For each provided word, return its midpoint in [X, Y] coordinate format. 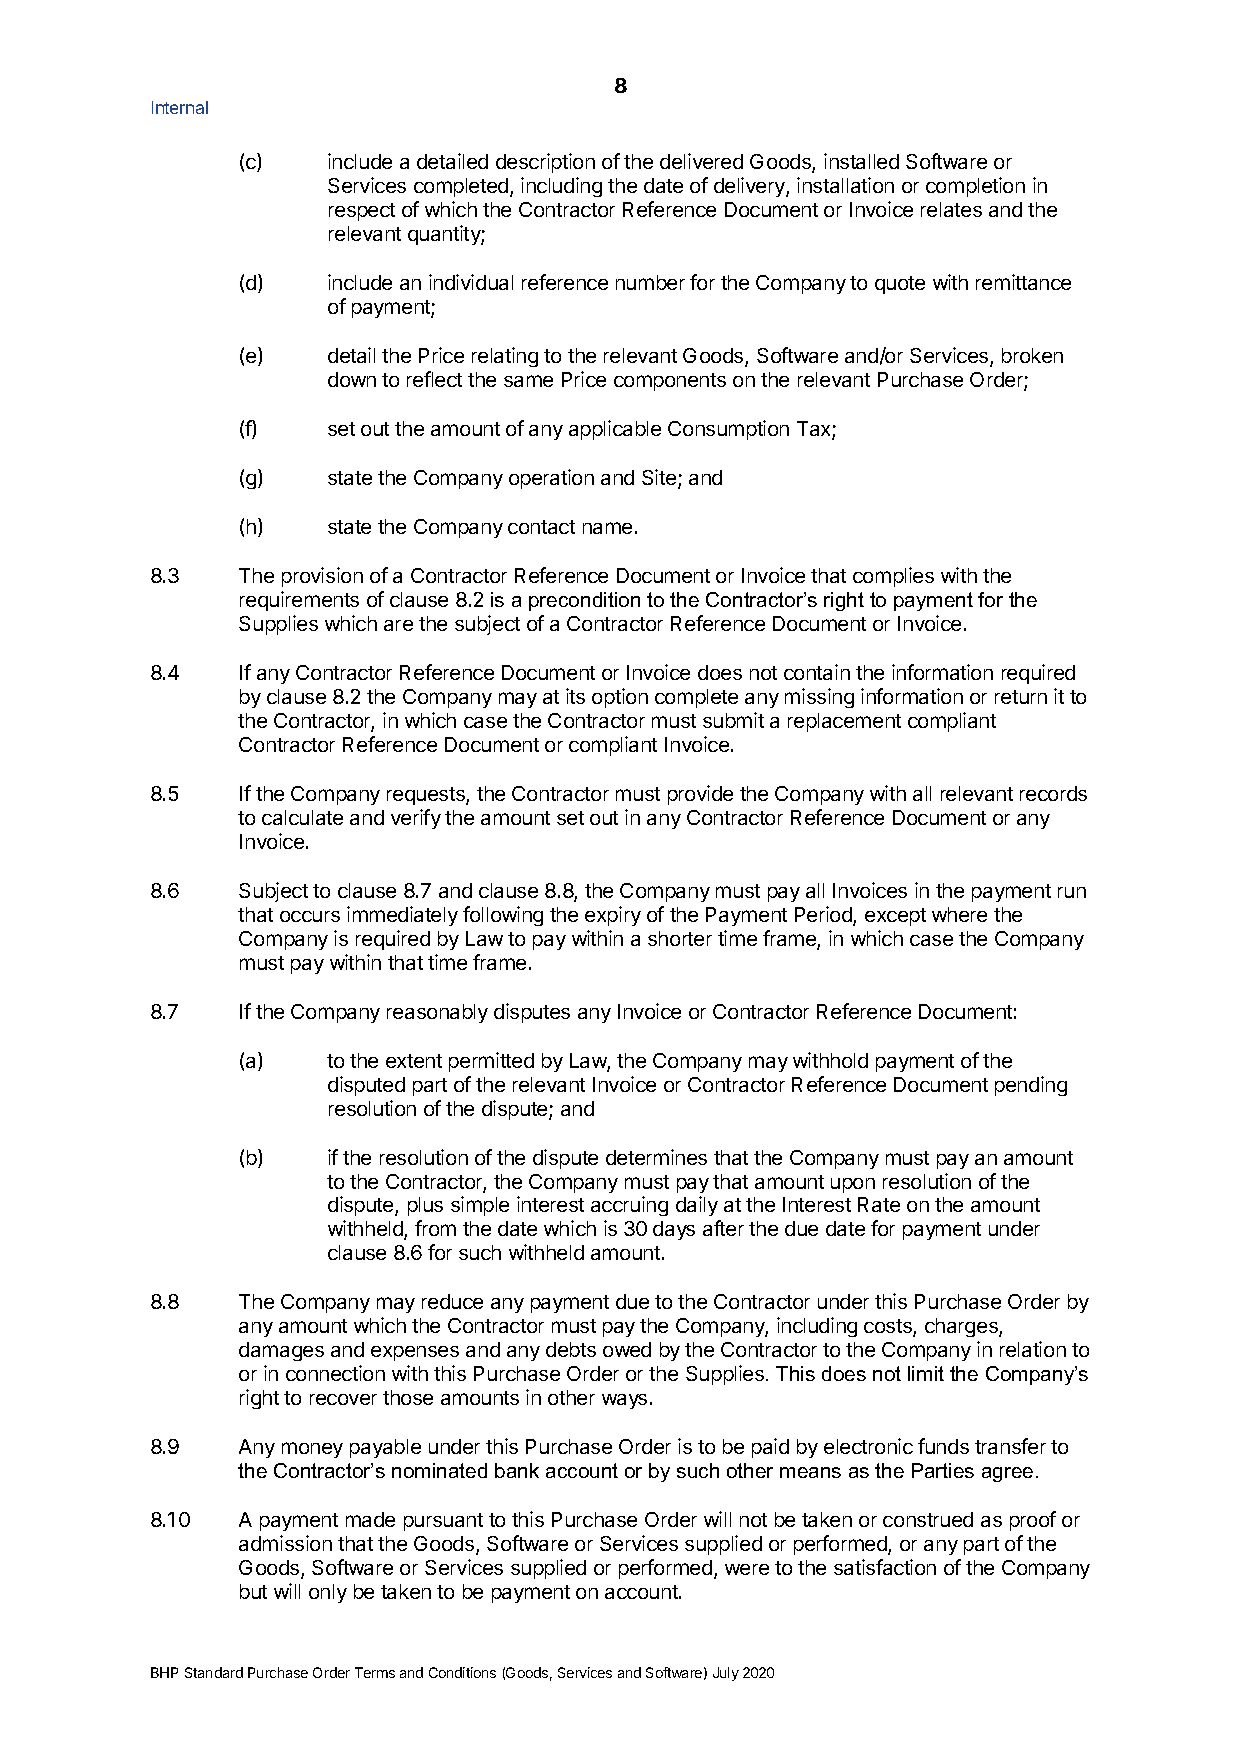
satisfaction [885, 1567]
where [959, 914]
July [726, 1674]
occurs [310, 916]
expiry [613, 916]
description [545, 163]
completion [975, 187]
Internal [180, 107]
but [253, 1591]
